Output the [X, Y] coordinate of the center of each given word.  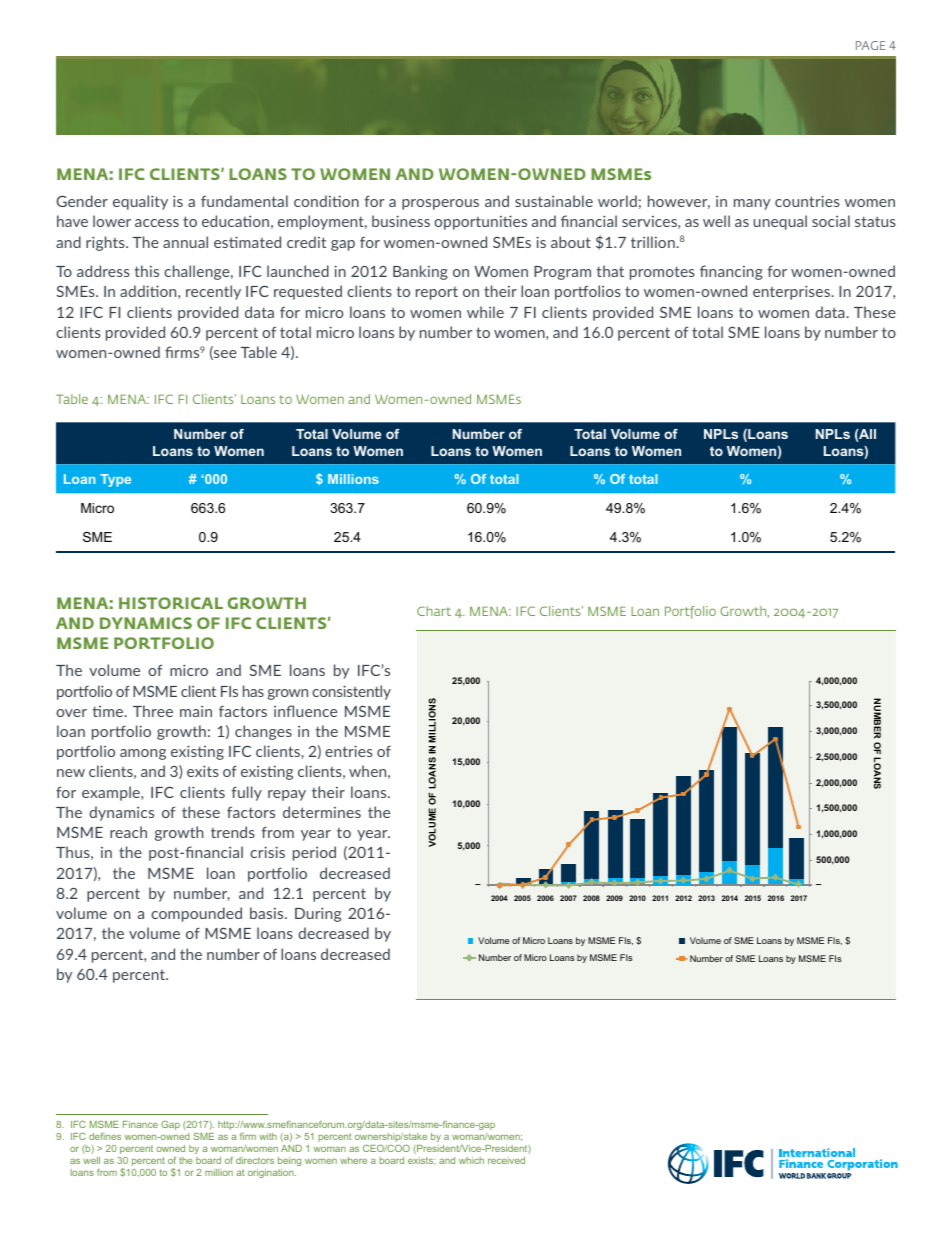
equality [140, 202]
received [506, 1160]
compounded [196, 914]
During [318, 914]
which [471, 1160]
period [314, 853]
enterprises [792, 292]
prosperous [440, 204]
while [485, 312]
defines [105, 1136]
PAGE [870, 45]
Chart [434, 611]
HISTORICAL [171, 603]
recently [213, 292]
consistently [351, 692]
